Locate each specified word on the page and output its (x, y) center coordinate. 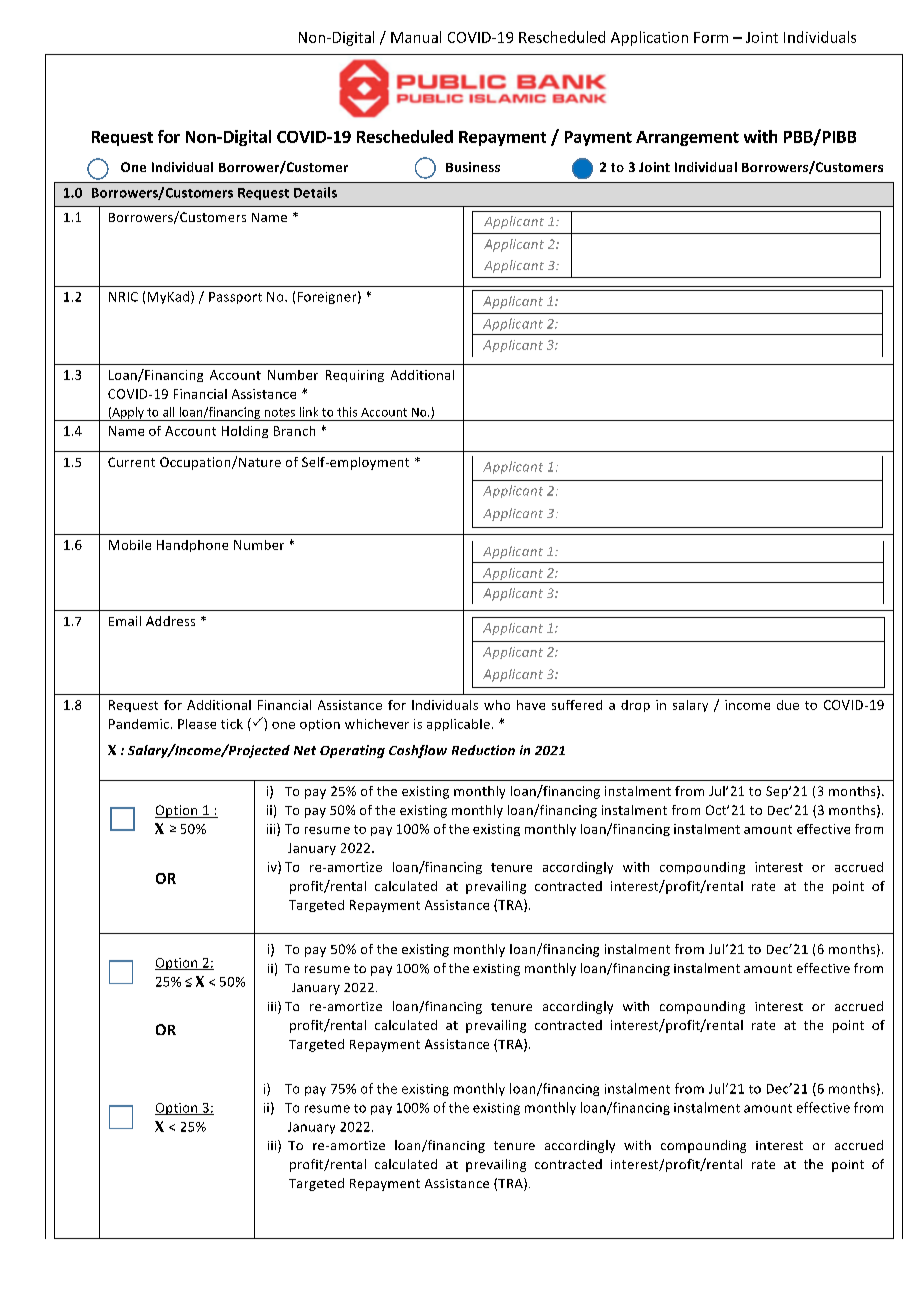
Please (197, 724)
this (347, 412)
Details (315, 192)
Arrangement (687, 138)
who (497, 705)
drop (635, 706)
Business (473, 167)
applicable (458, 725)
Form (711, 37)
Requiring (355, 376)
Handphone (192, 546)
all (168, 412)
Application (649, 38)
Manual (416, 37)
